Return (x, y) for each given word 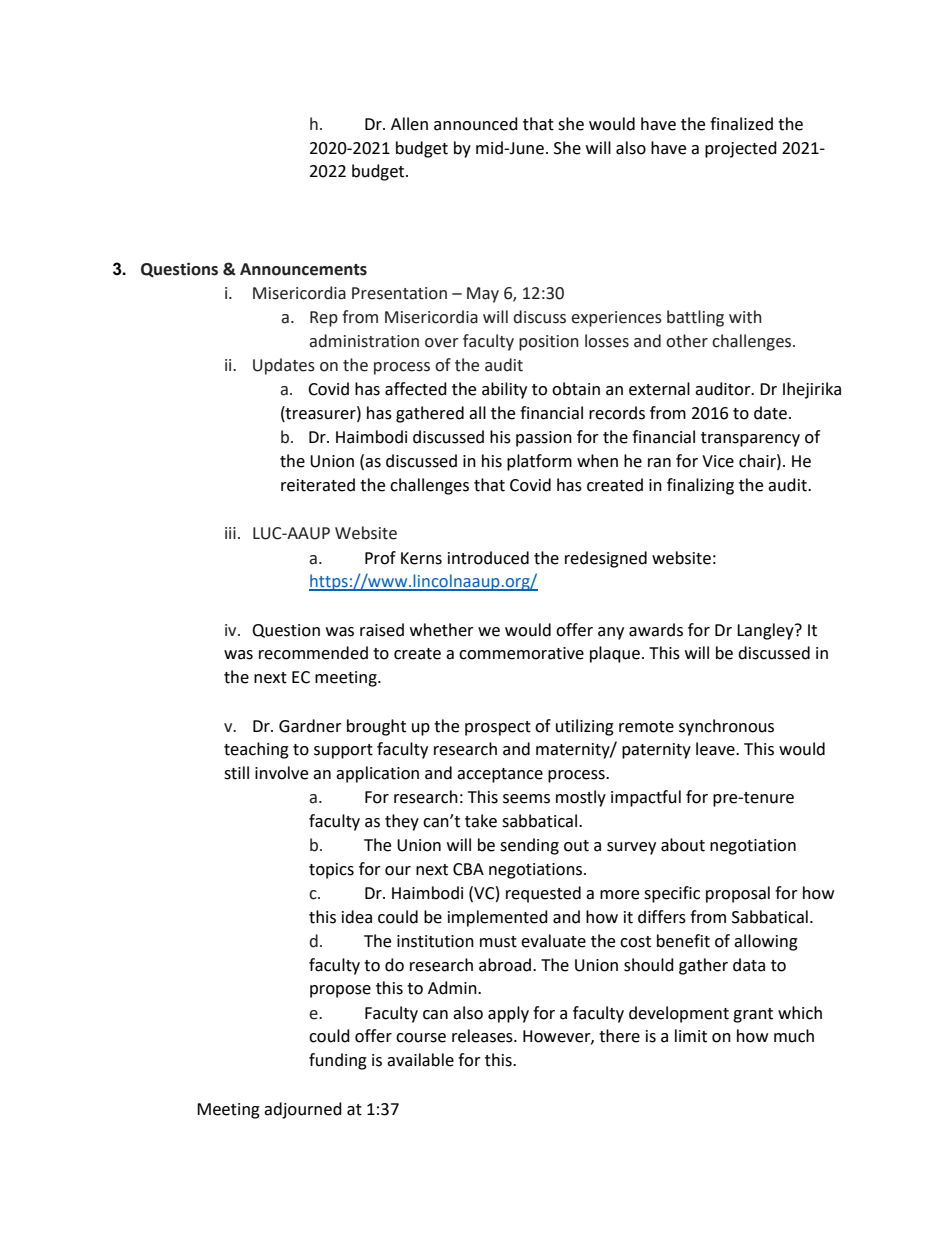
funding (338, 1061)
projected (741, 149)
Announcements (303, 269)
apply (508, 1014)
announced (476, 124)
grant (753, 1015)
